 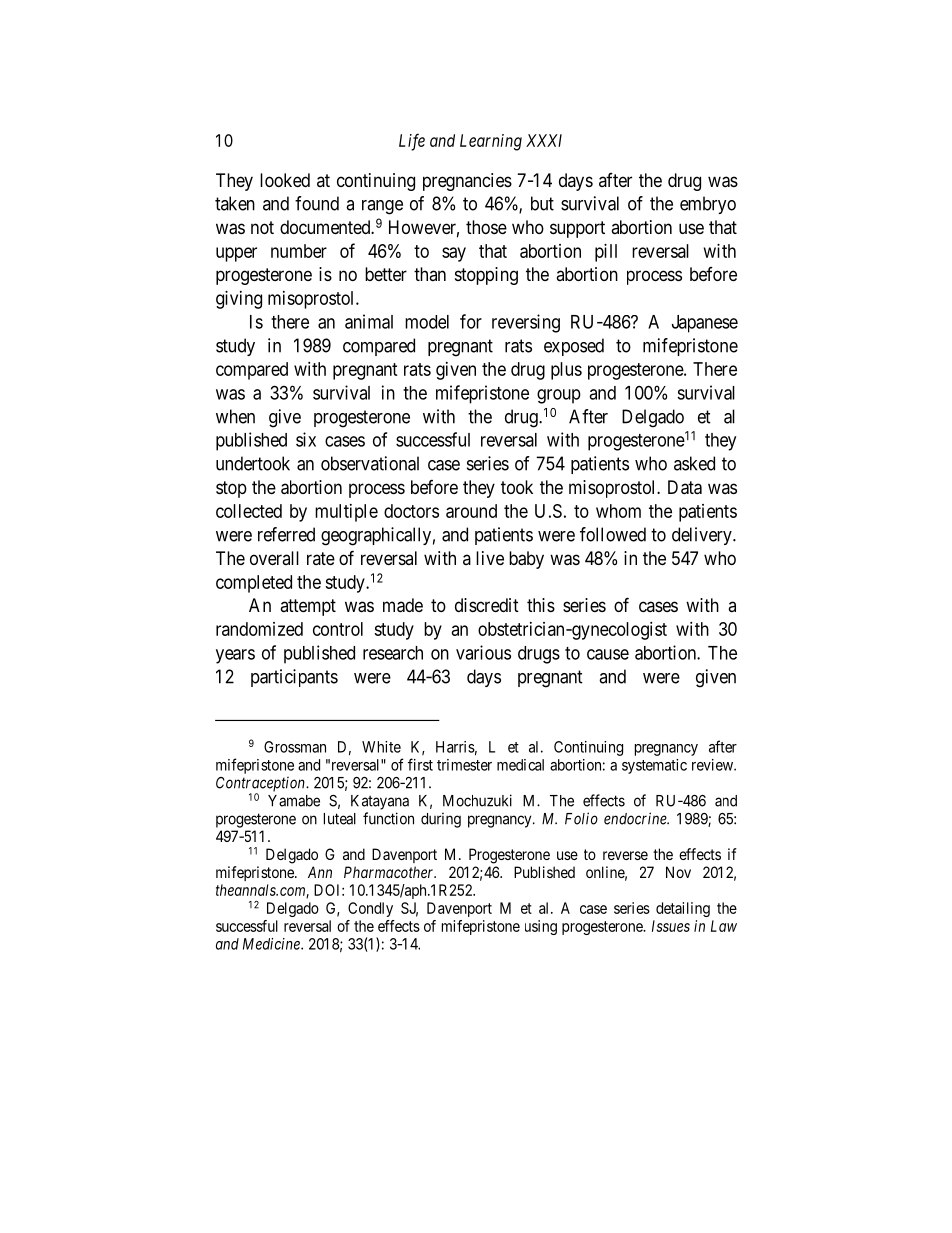 I want to click on asked, so click(x=694, y=463).
